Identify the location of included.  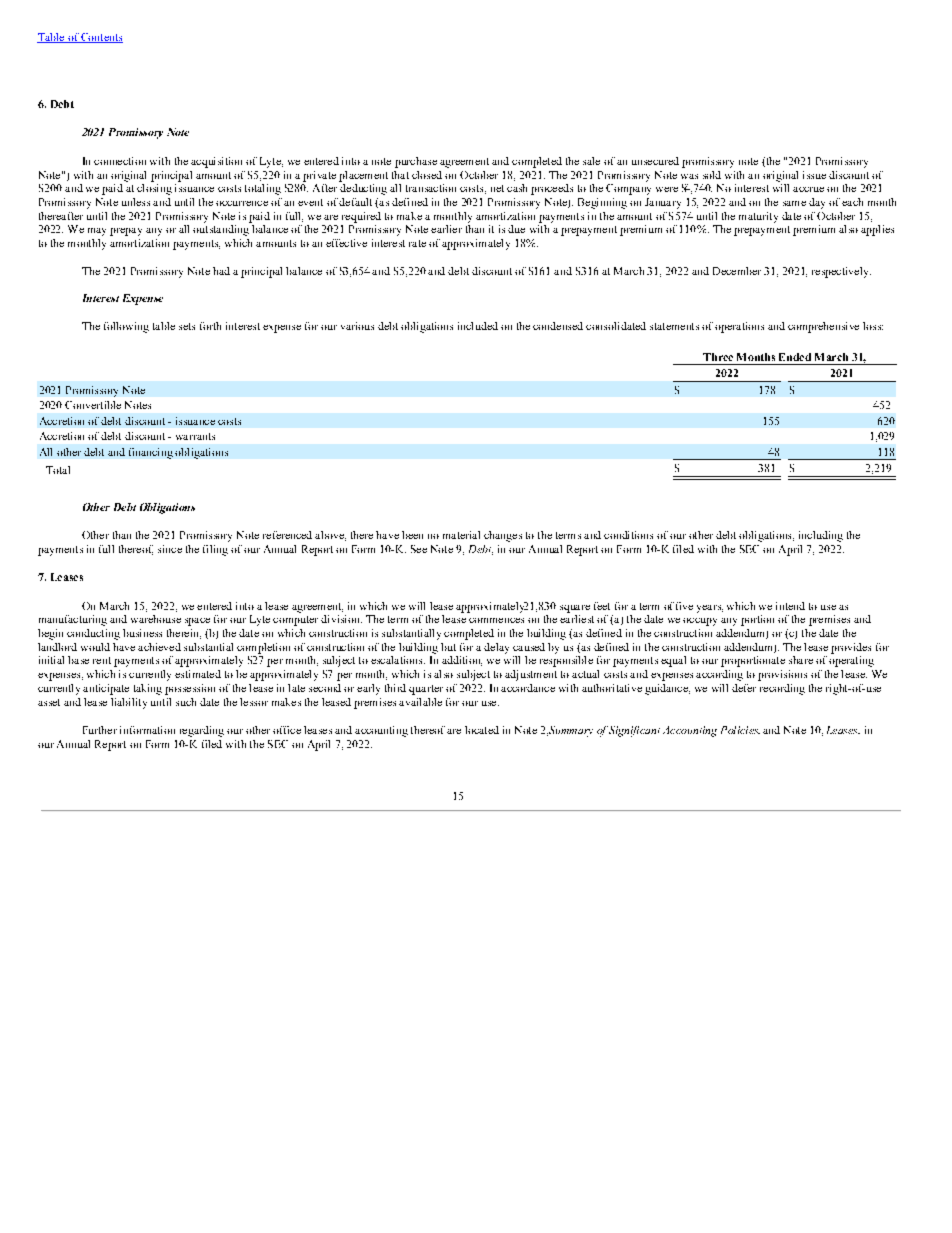
(478, 326).
